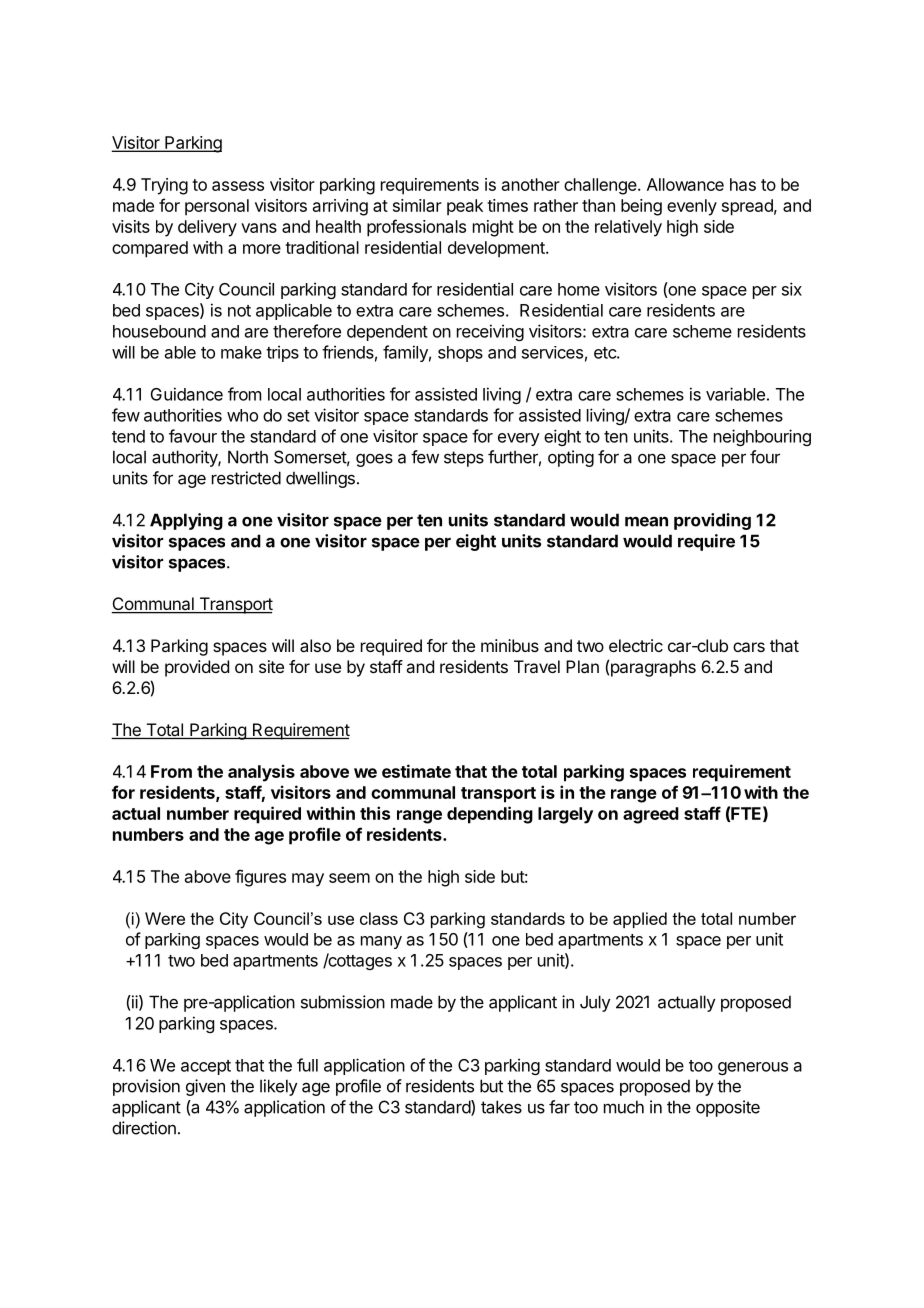 This screenshot has width=924, height=1308. Describe the element at coordinates (197, 668) in the screenshot. I see `provided` at that location.
